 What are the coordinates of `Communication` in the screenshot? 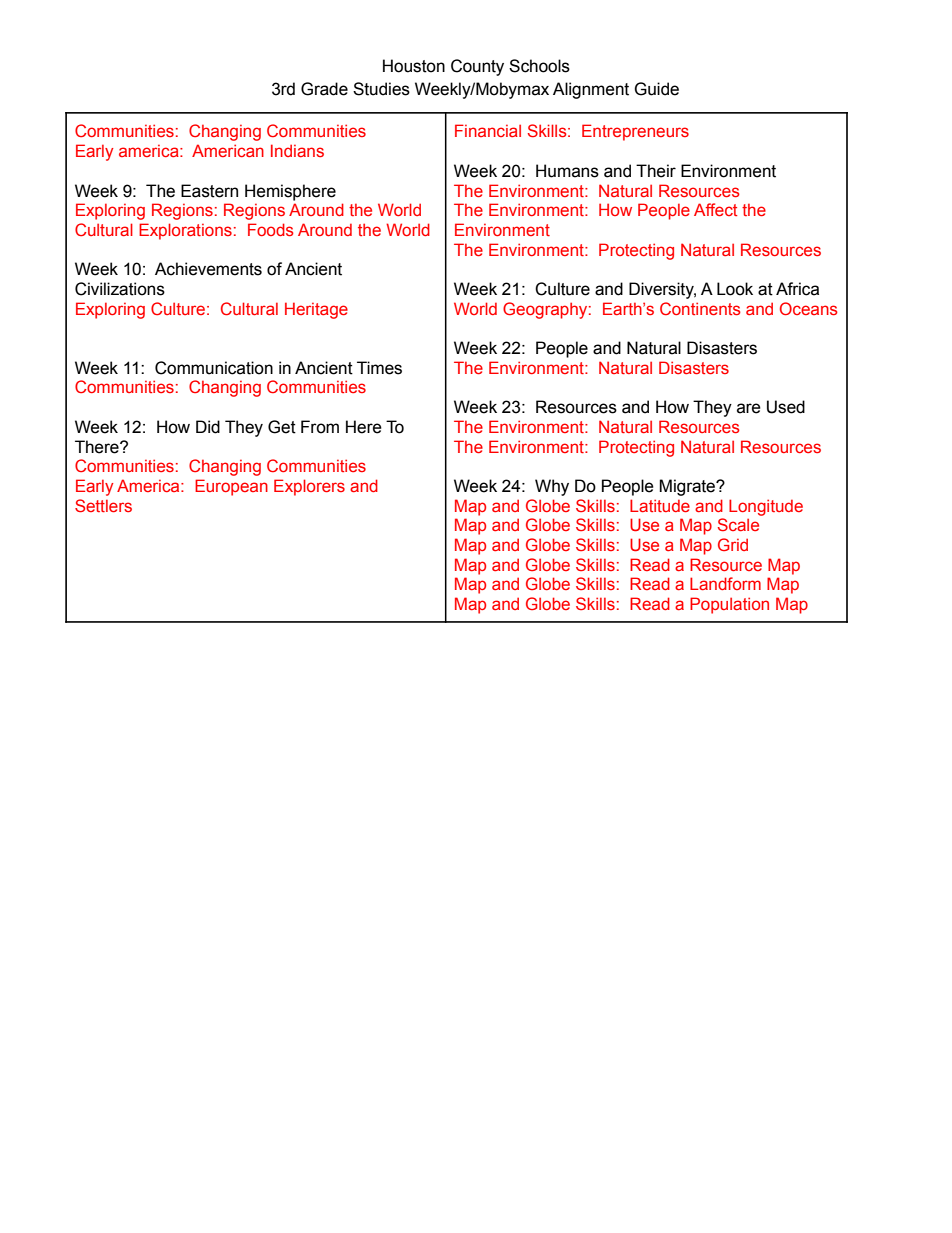 It's located at (214, 368).
